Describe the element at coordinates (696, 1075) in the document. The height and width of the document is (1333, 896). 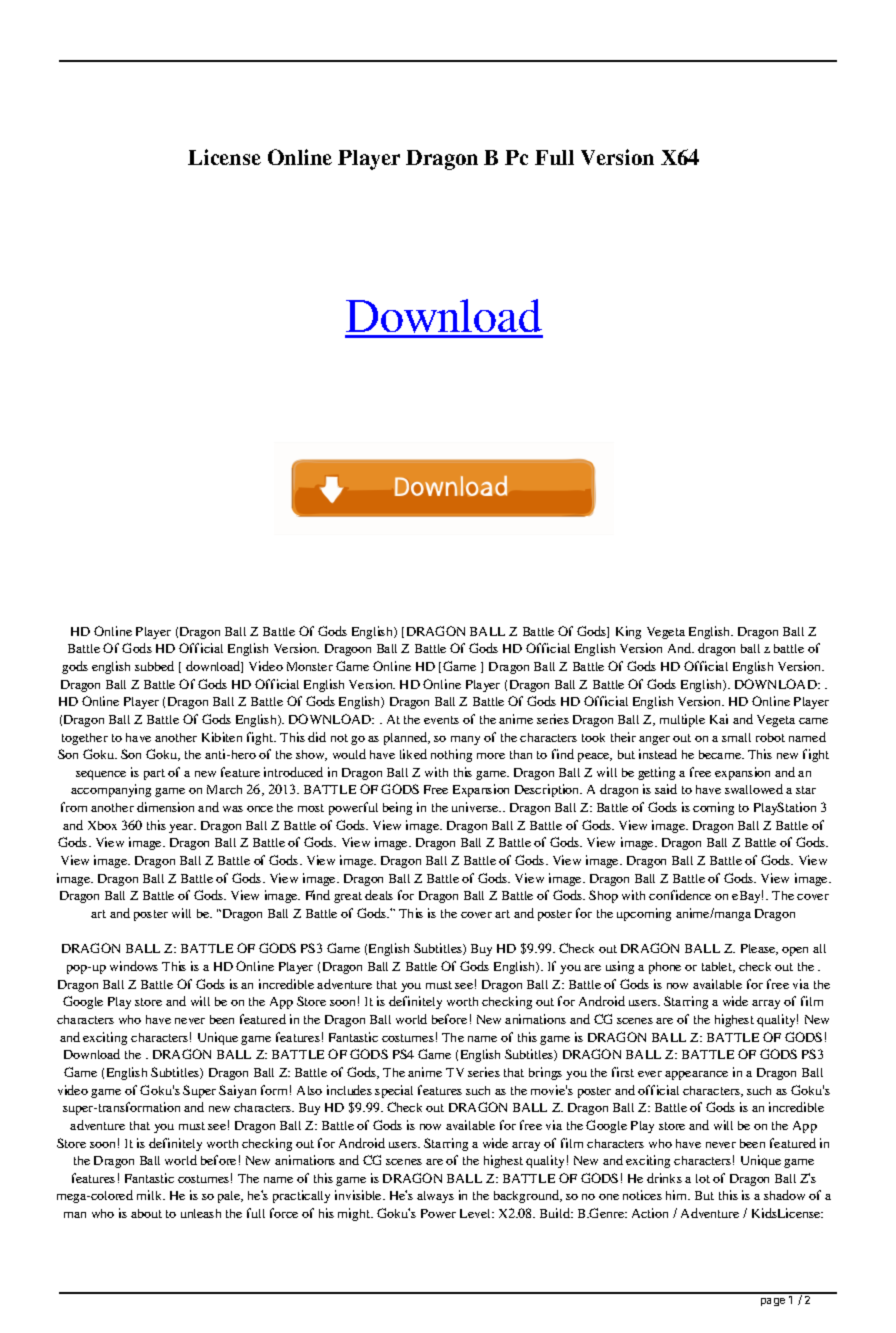
I see `appearance` at that location.
